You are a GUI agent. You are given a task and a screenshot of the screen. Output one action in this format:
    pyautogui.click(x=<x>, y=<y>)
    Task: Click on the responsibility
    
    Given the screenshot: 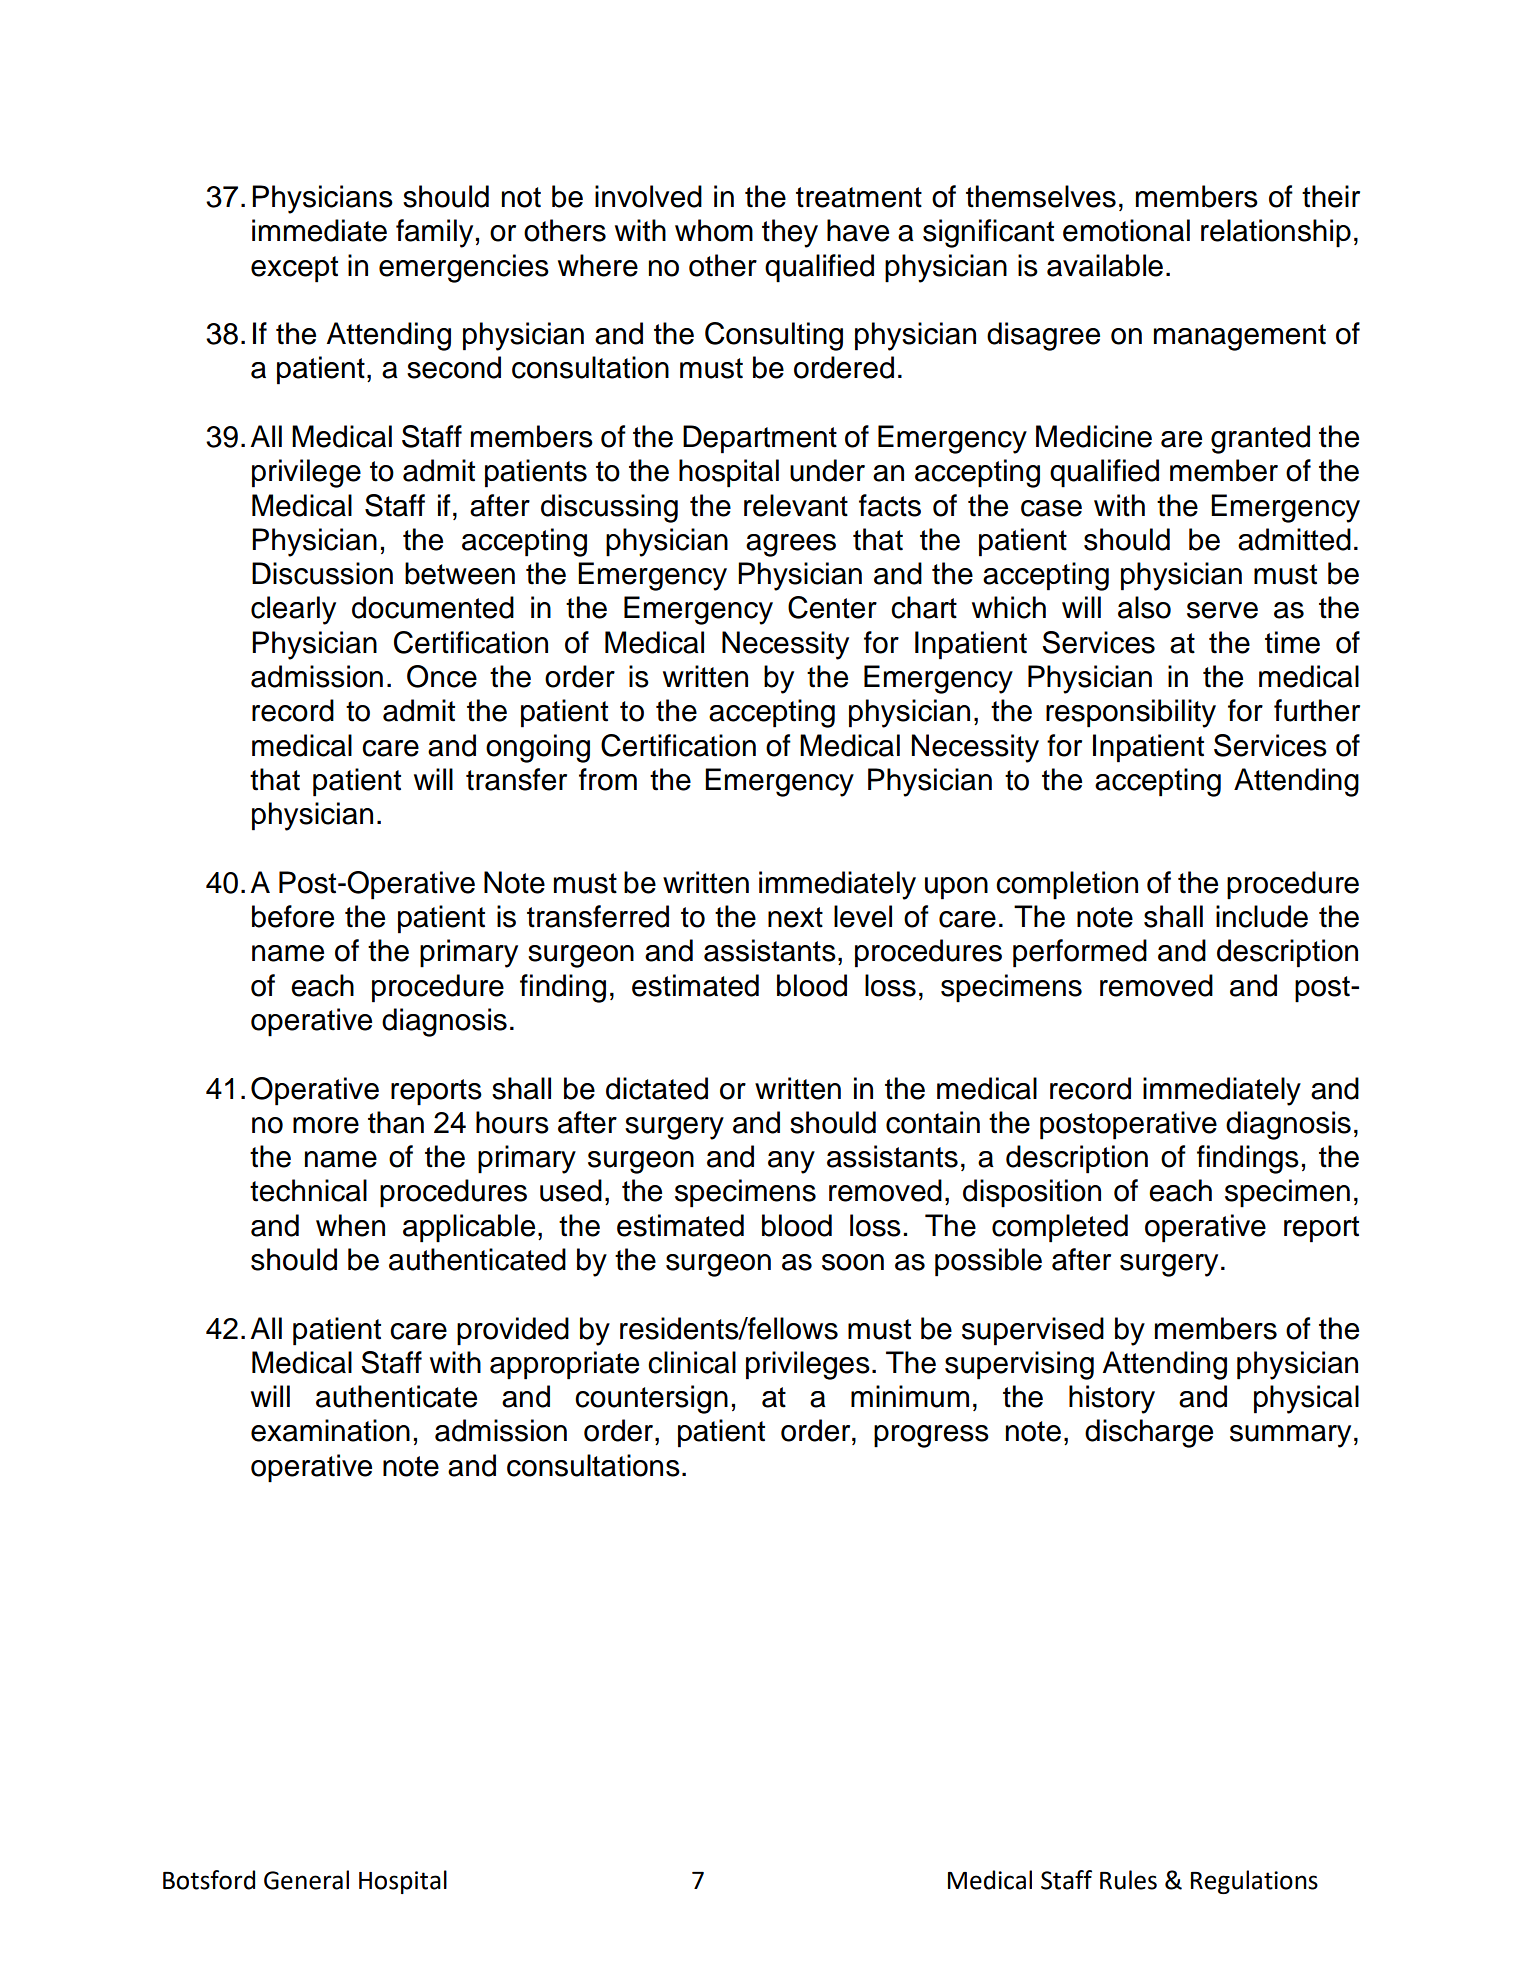 What is the action you would take?
    pyautogui.click(x=1131, y=713)
